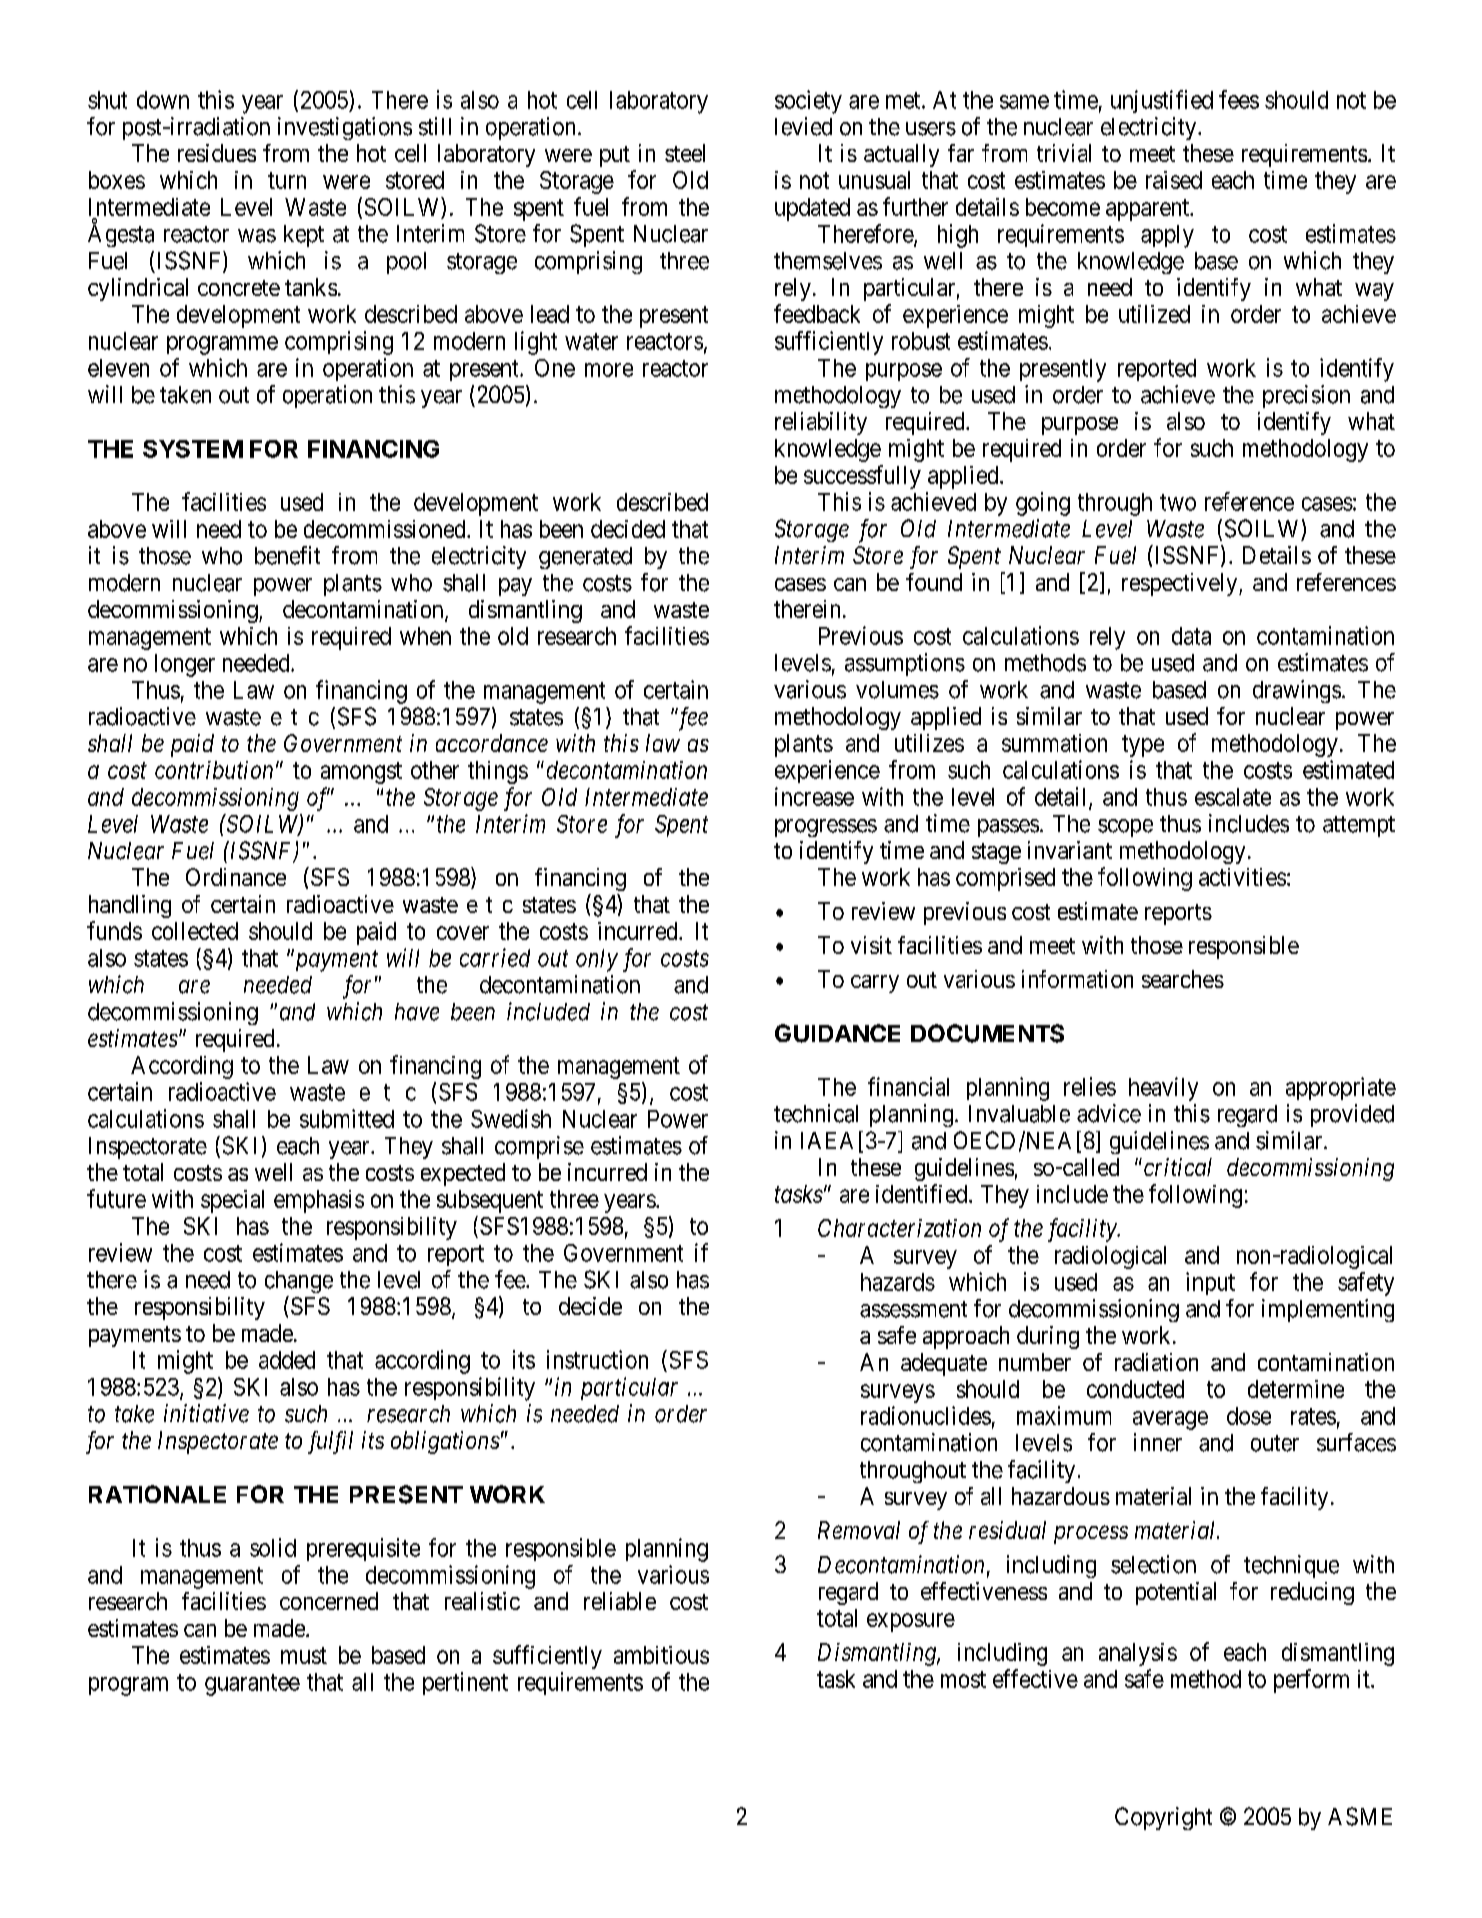 This page has height=1918, width=1482. Describe the element at coordinates (206, 1413) in the page. I see `initiative` at that location.
